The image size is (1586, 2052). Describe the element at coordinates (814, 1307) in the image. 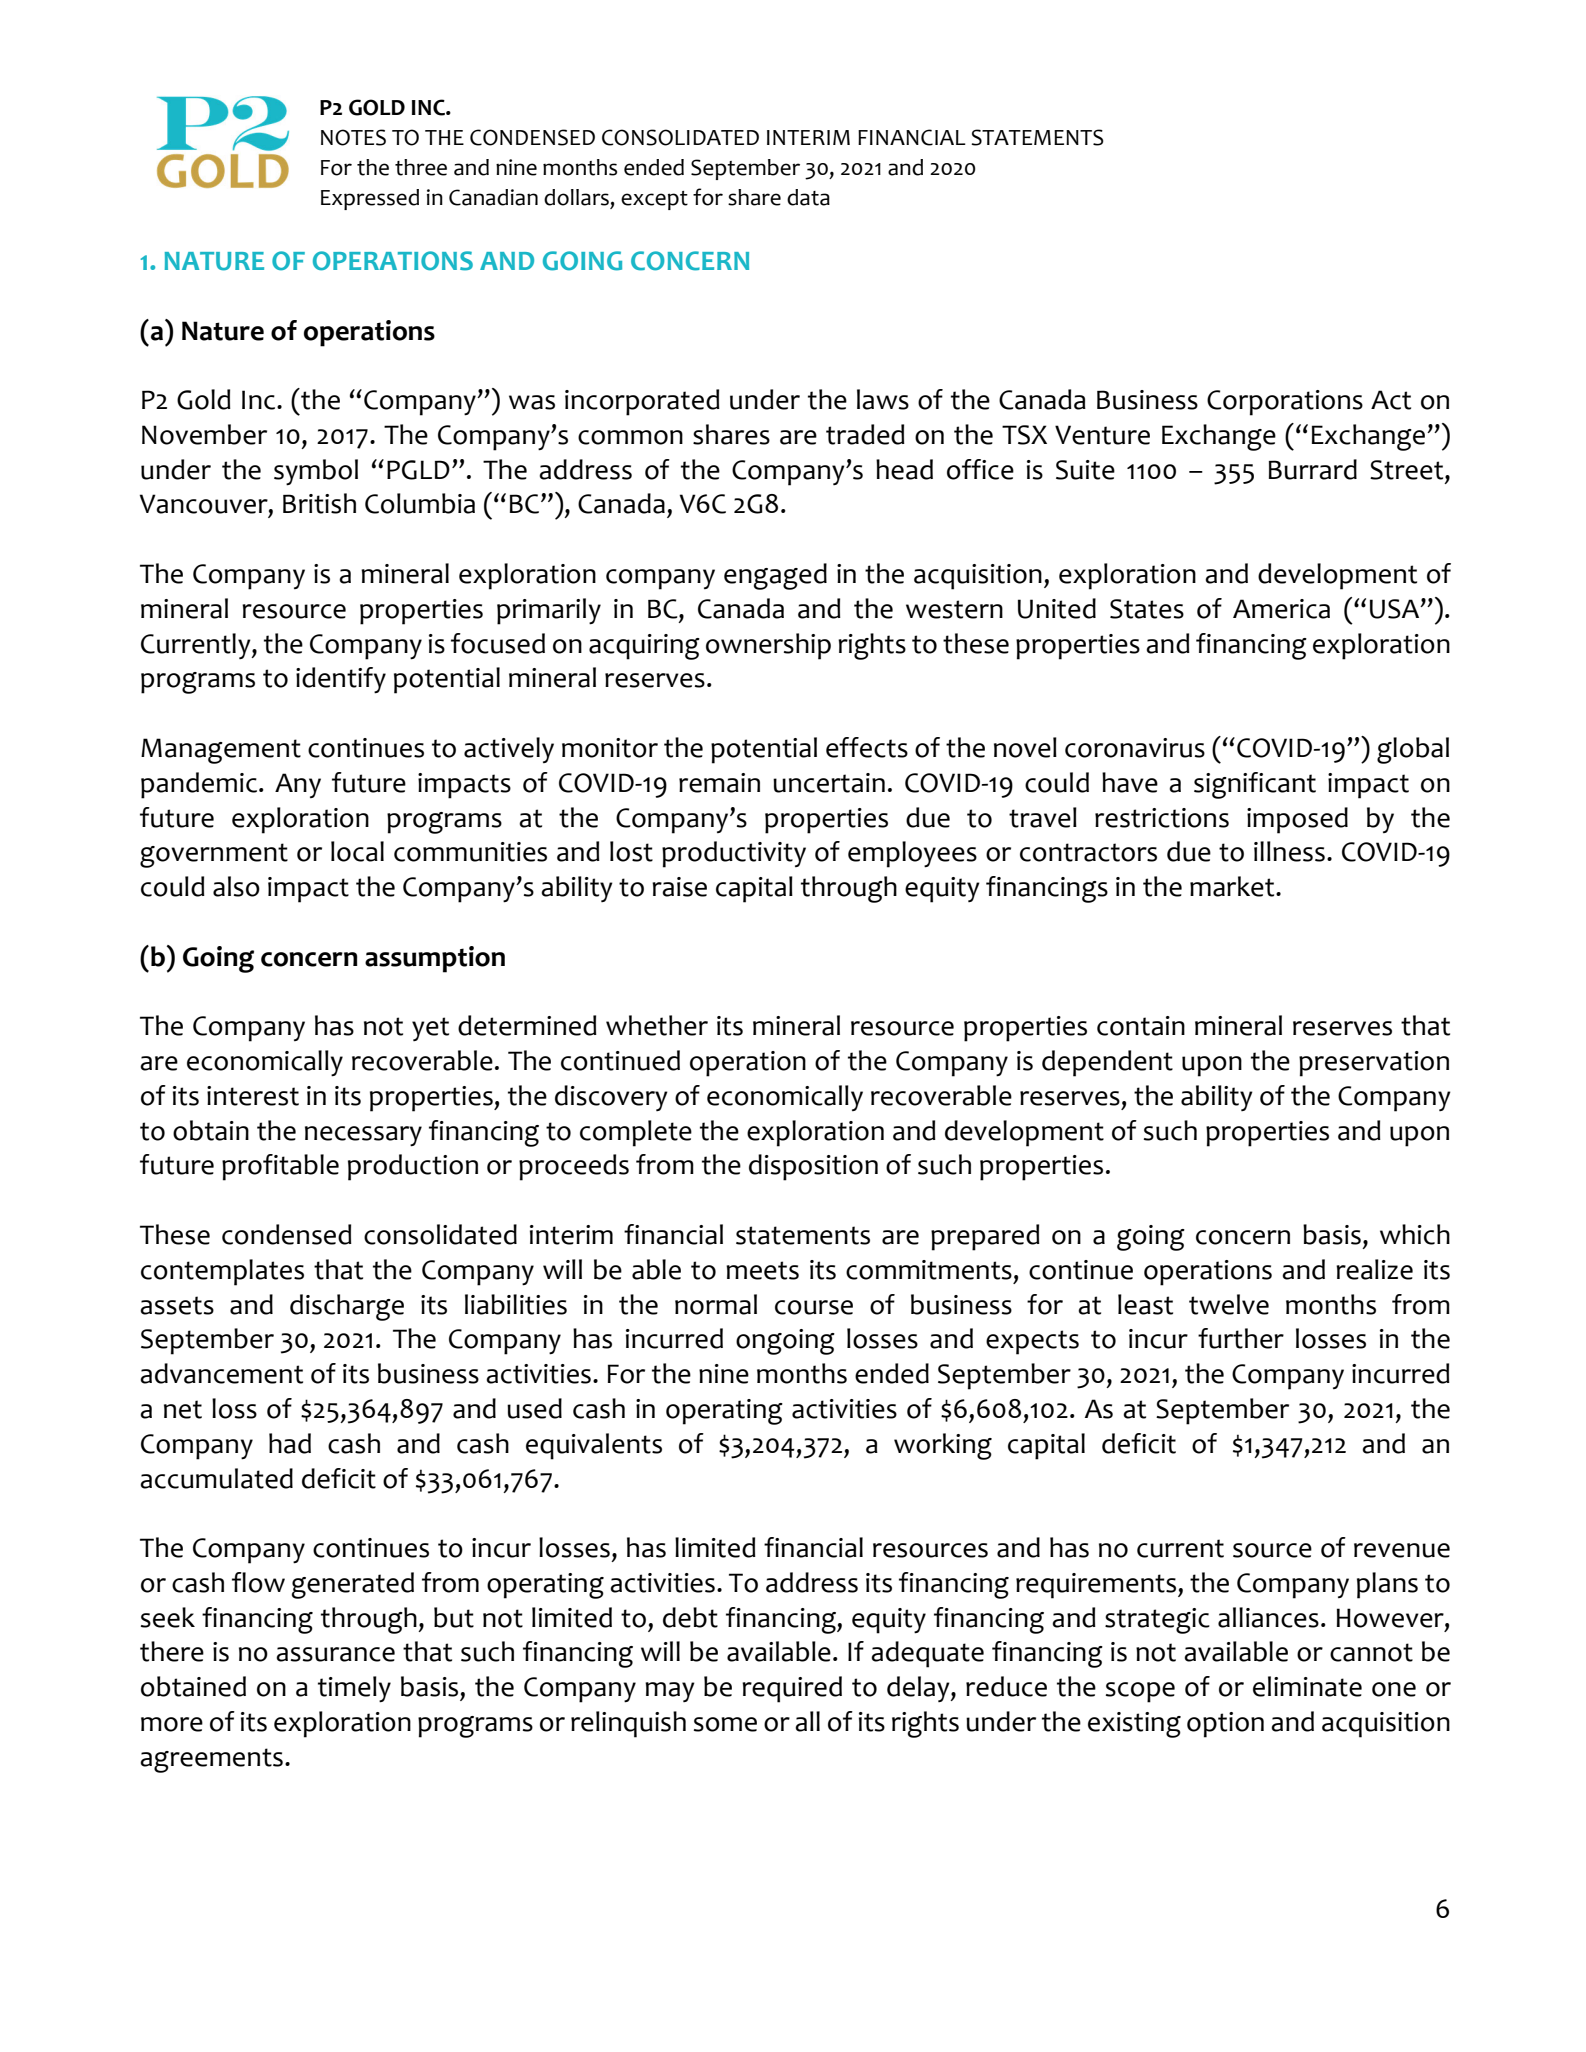

I see `course` at that location.
